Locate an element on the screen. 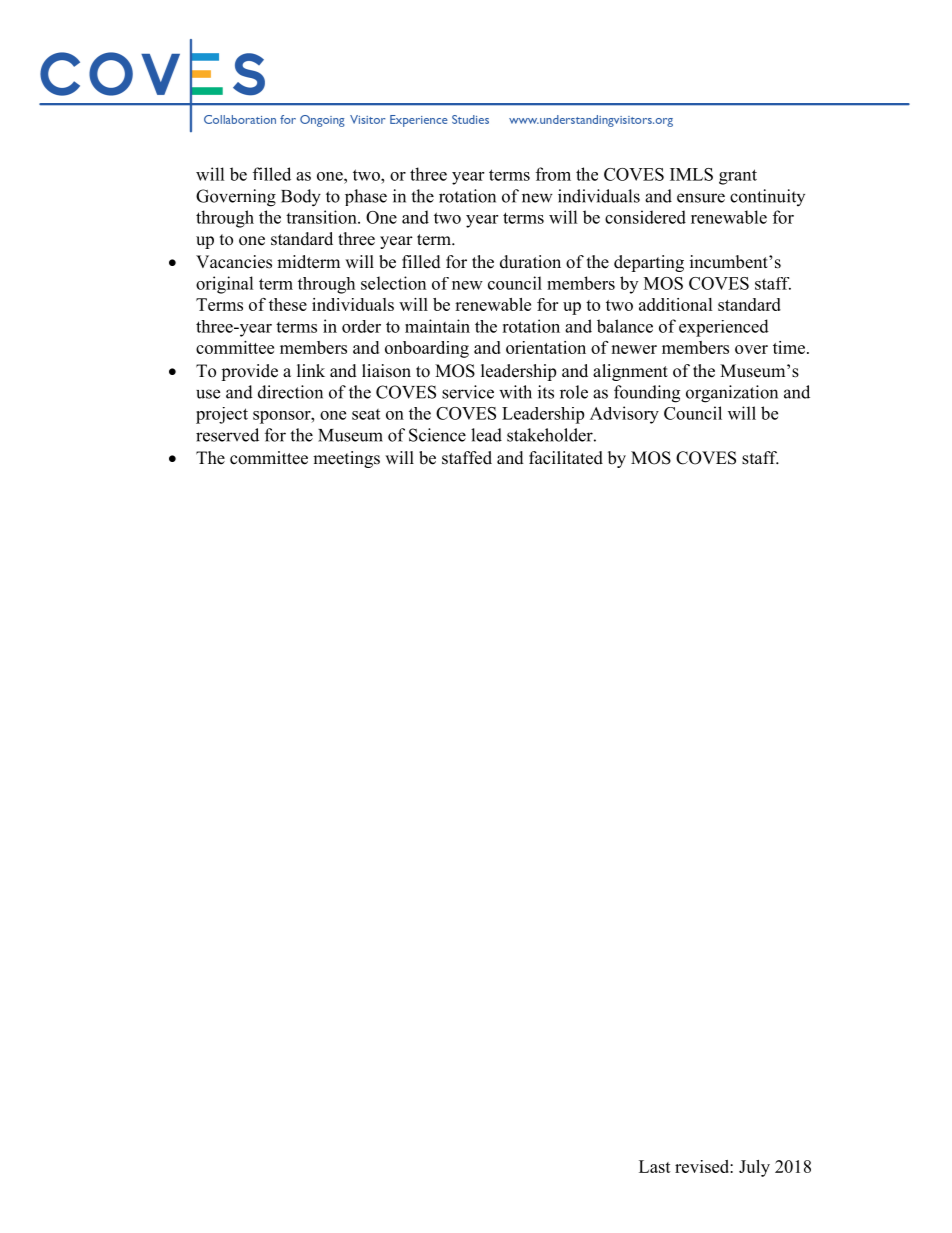 The width and height of the screenshot is (952, 1233). meetings is located at coordinates (346, 459).
